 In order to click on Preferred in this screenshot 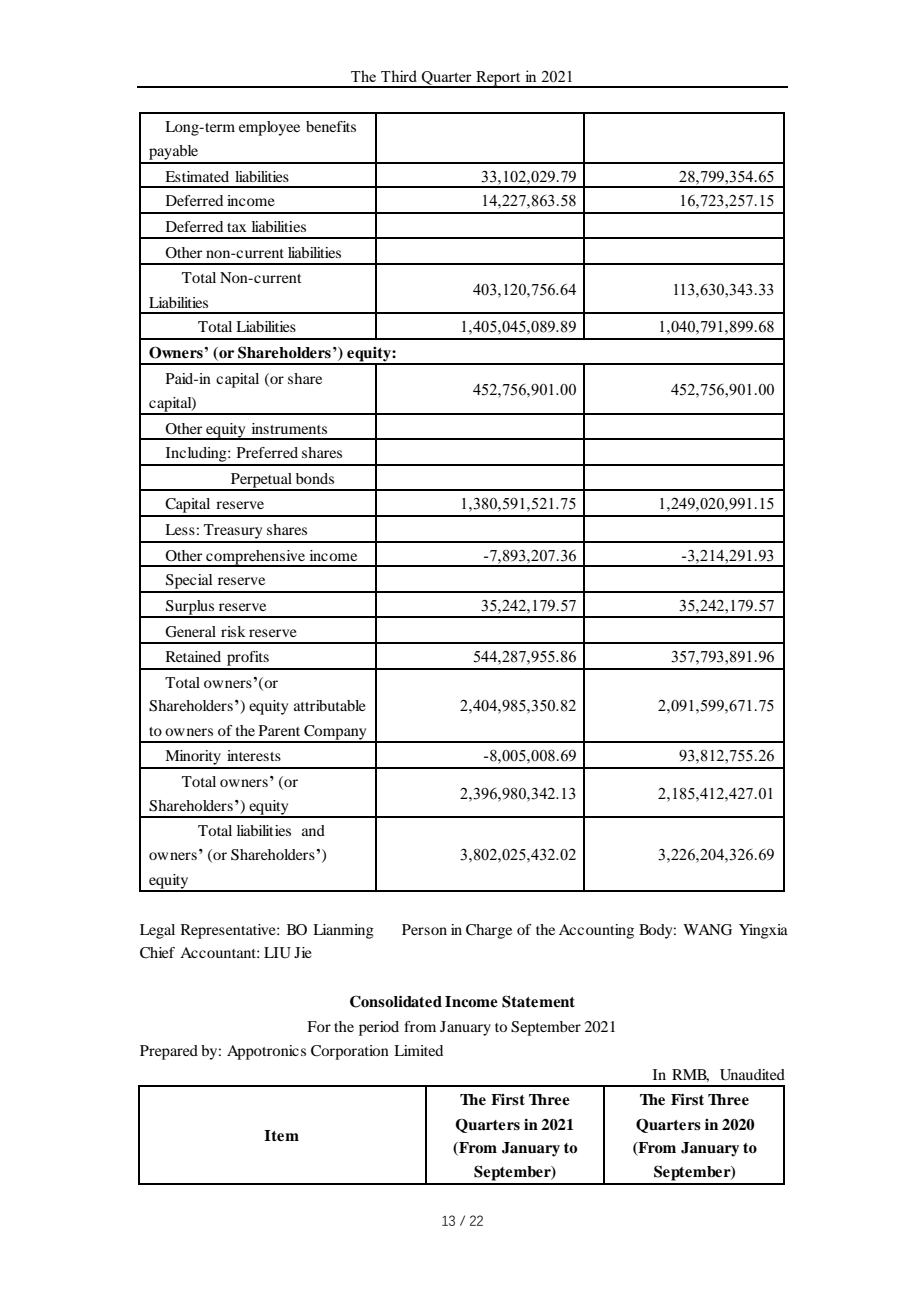, I will do `click(267, 452)`.
